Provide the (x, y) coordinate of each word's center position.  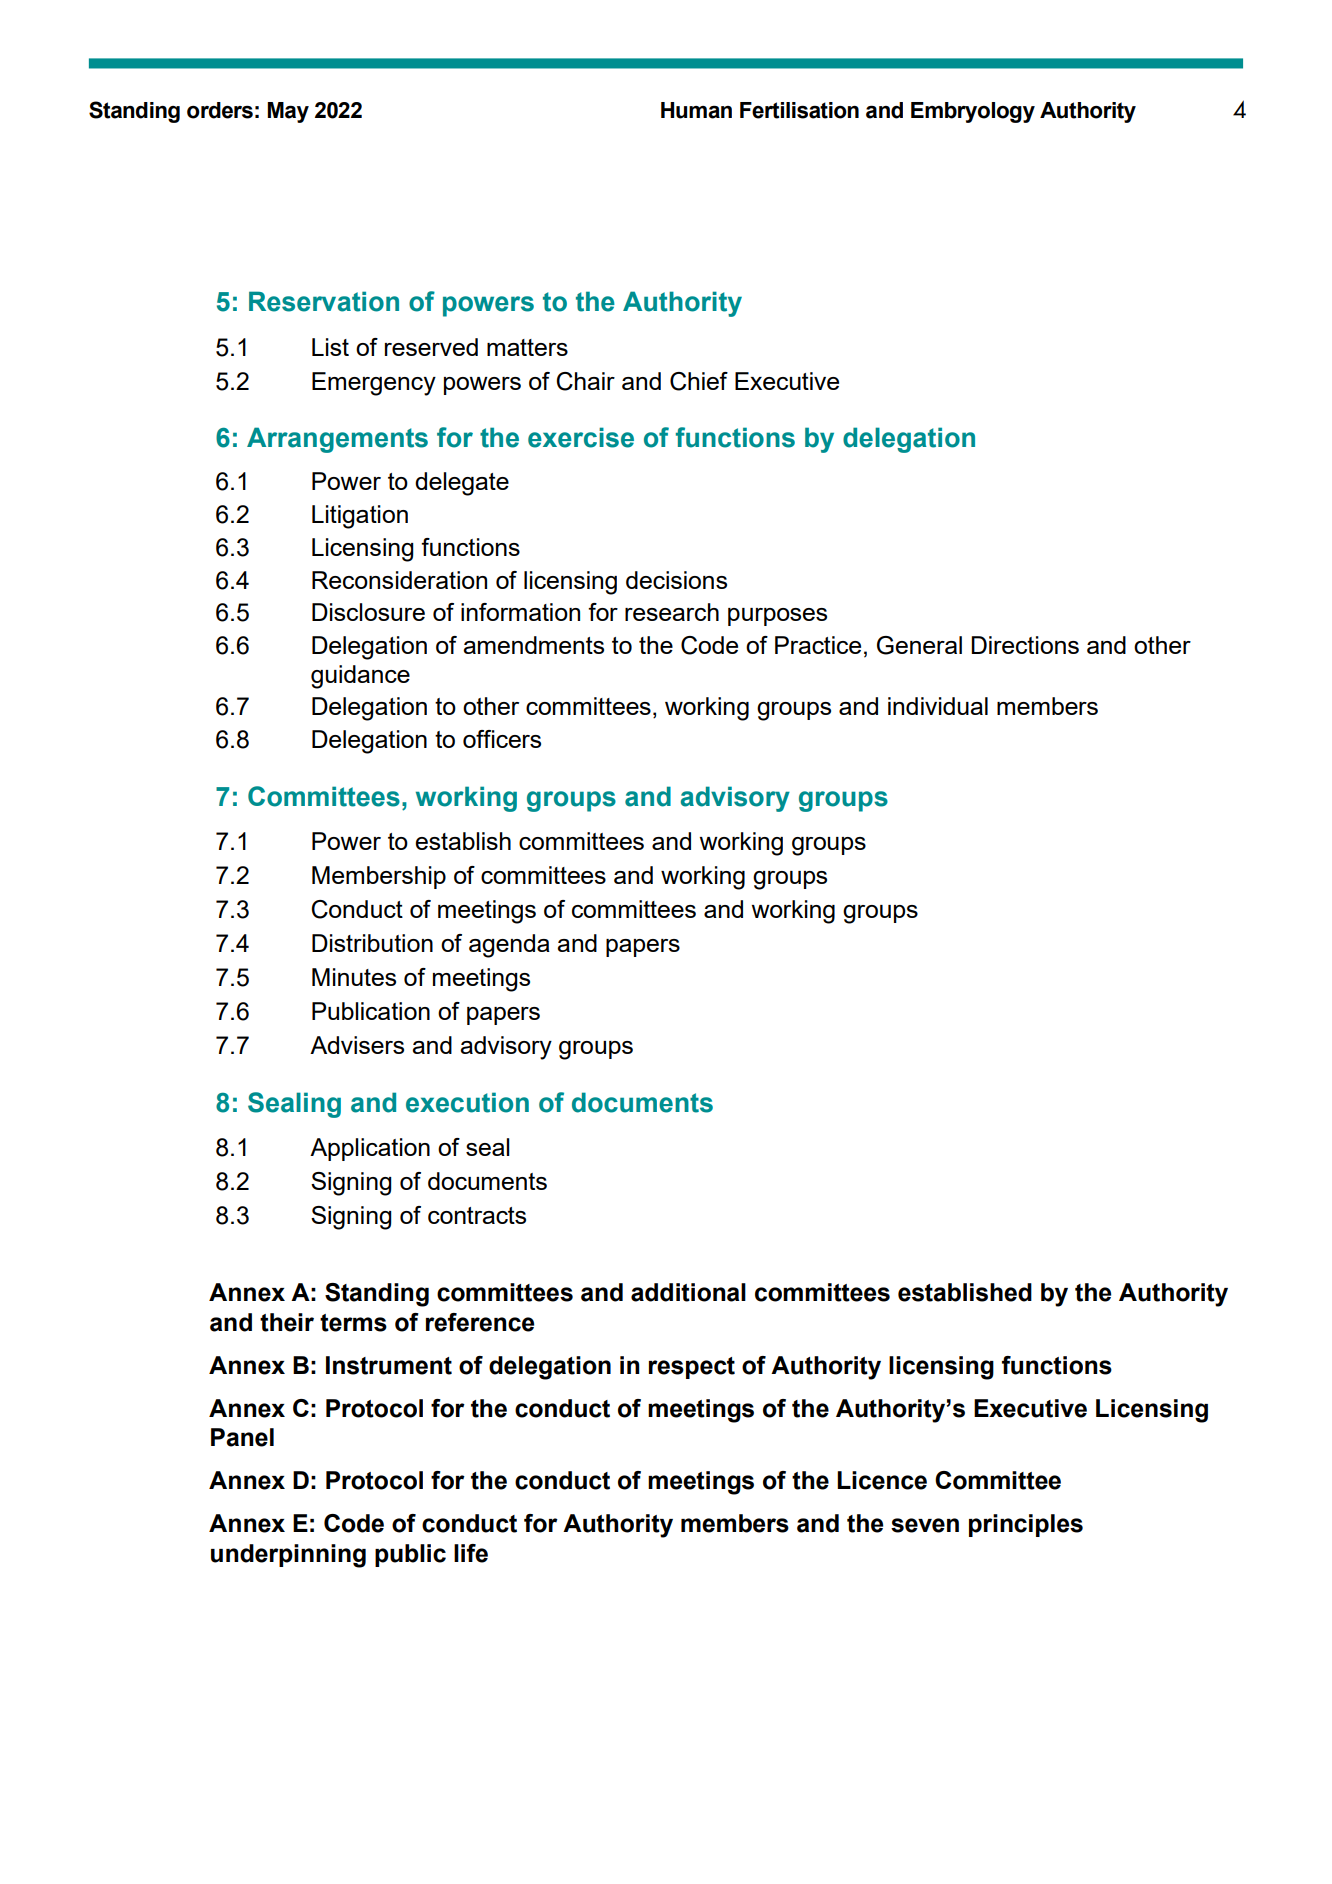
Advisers (357, 1045)
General (919, 645)
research (672, 612)
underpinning (288, 1556)
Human (696, 110)
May (288, 112)
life (471, 1553)
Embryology (973, 112)
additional (688, 1292)
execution (467, 1102)
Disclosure (368, 612)
